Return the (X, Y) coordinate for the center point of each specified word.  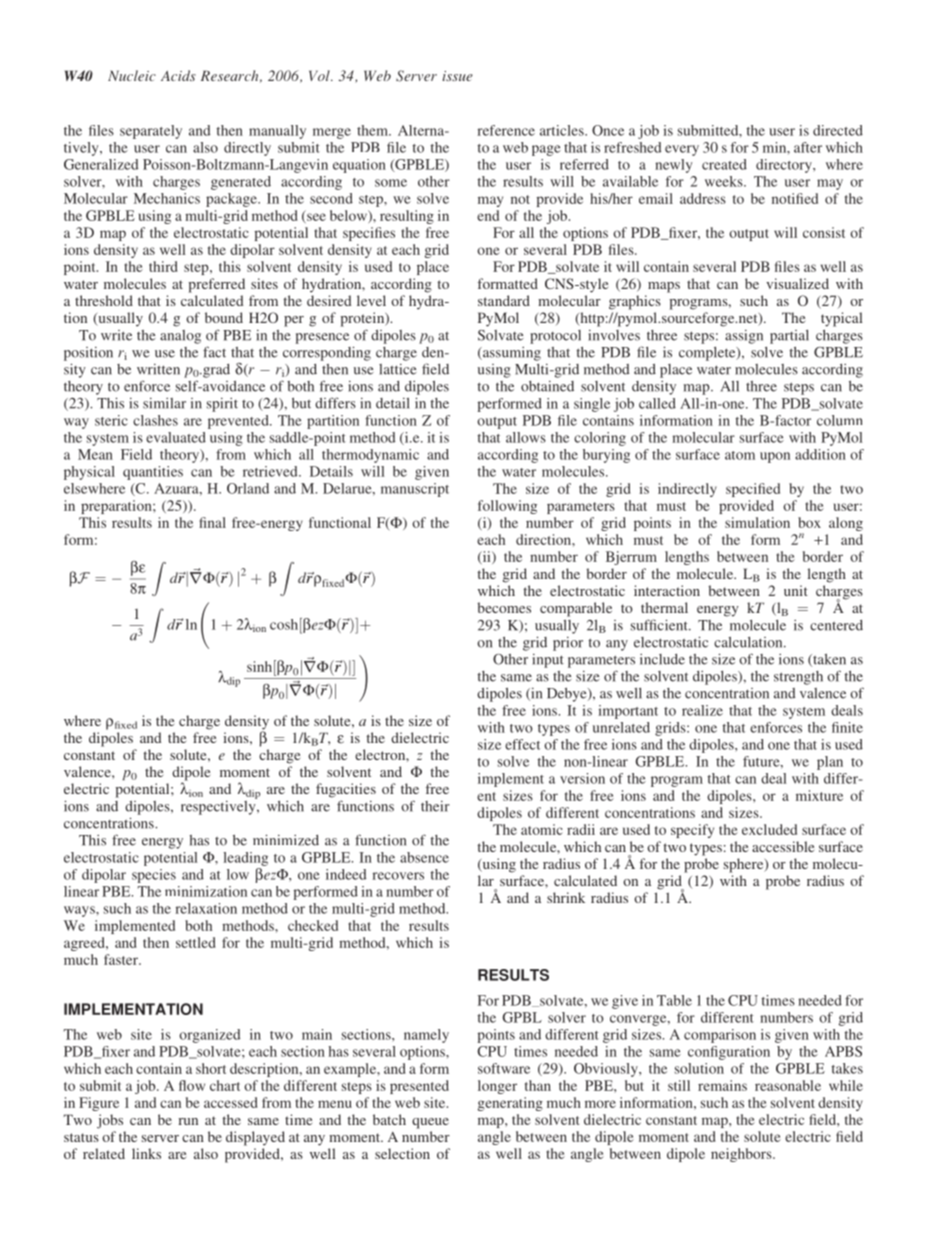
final (212, 522)
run (188, 1121)
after (808, 147)
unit (796, 590)
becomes (504, 607)
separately (151, 132)
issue (457, 76)
